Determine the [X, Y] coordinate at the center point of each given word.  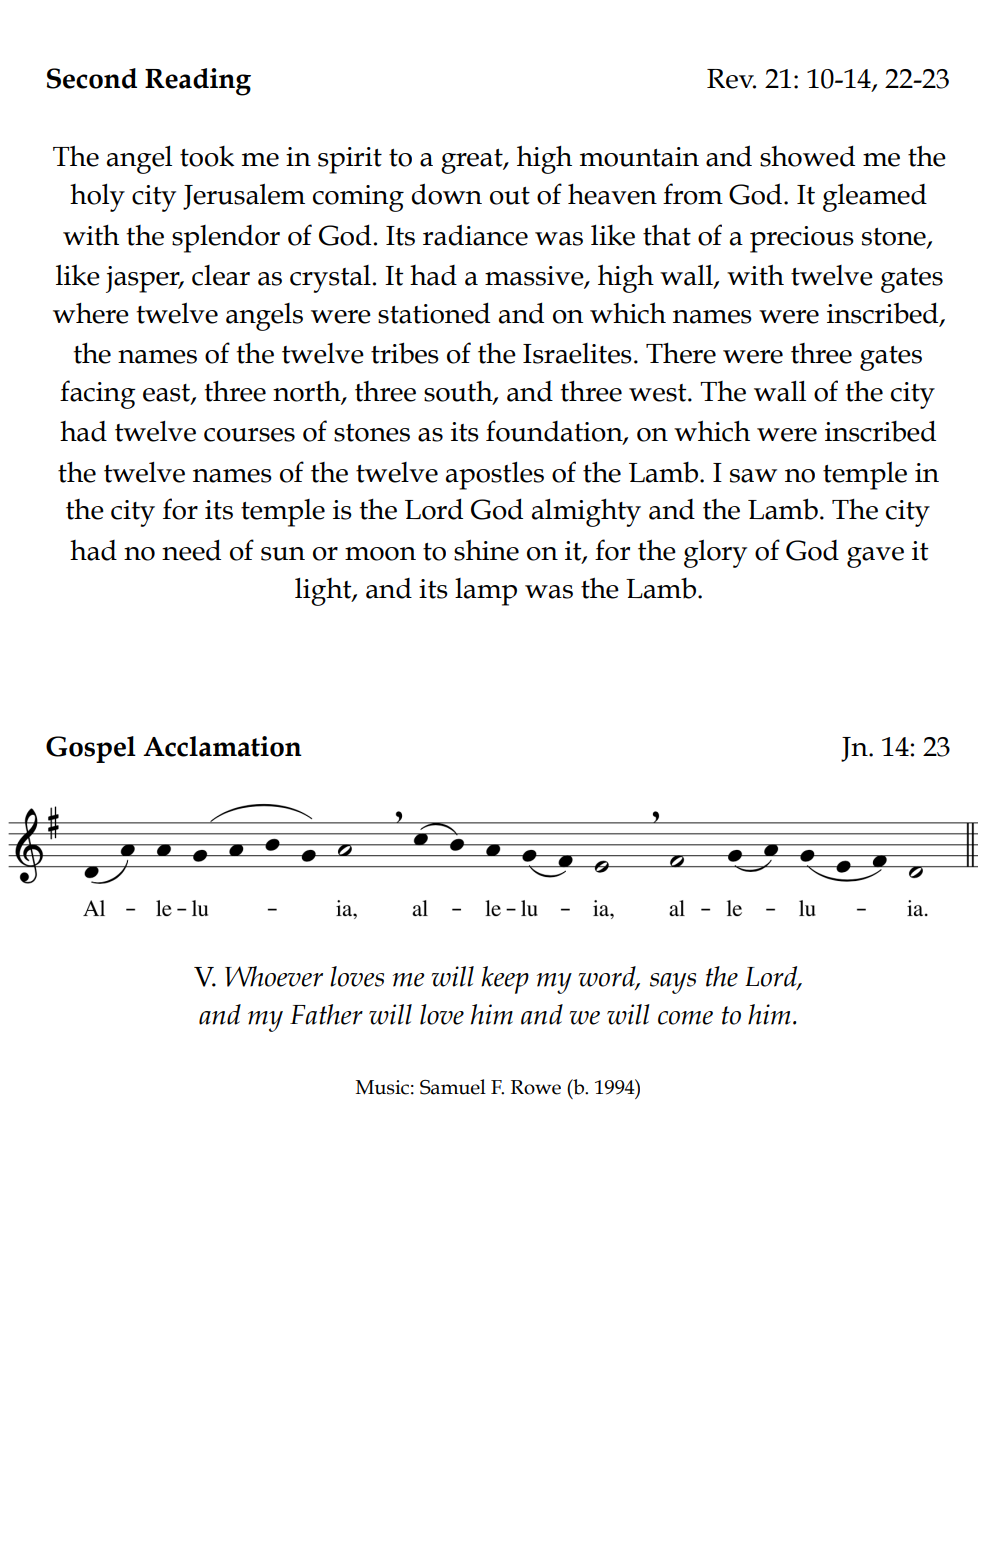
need [191, 550]
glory [715, 554]
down [446, 194]
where [91, 313]
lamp [486, 592]
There [681, 353]
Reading [198, 82]
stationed [434, 313]
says [673, 983]
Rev [731, 79]
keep [505, 980]
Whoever [274, 976]
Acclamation [222, 746]
